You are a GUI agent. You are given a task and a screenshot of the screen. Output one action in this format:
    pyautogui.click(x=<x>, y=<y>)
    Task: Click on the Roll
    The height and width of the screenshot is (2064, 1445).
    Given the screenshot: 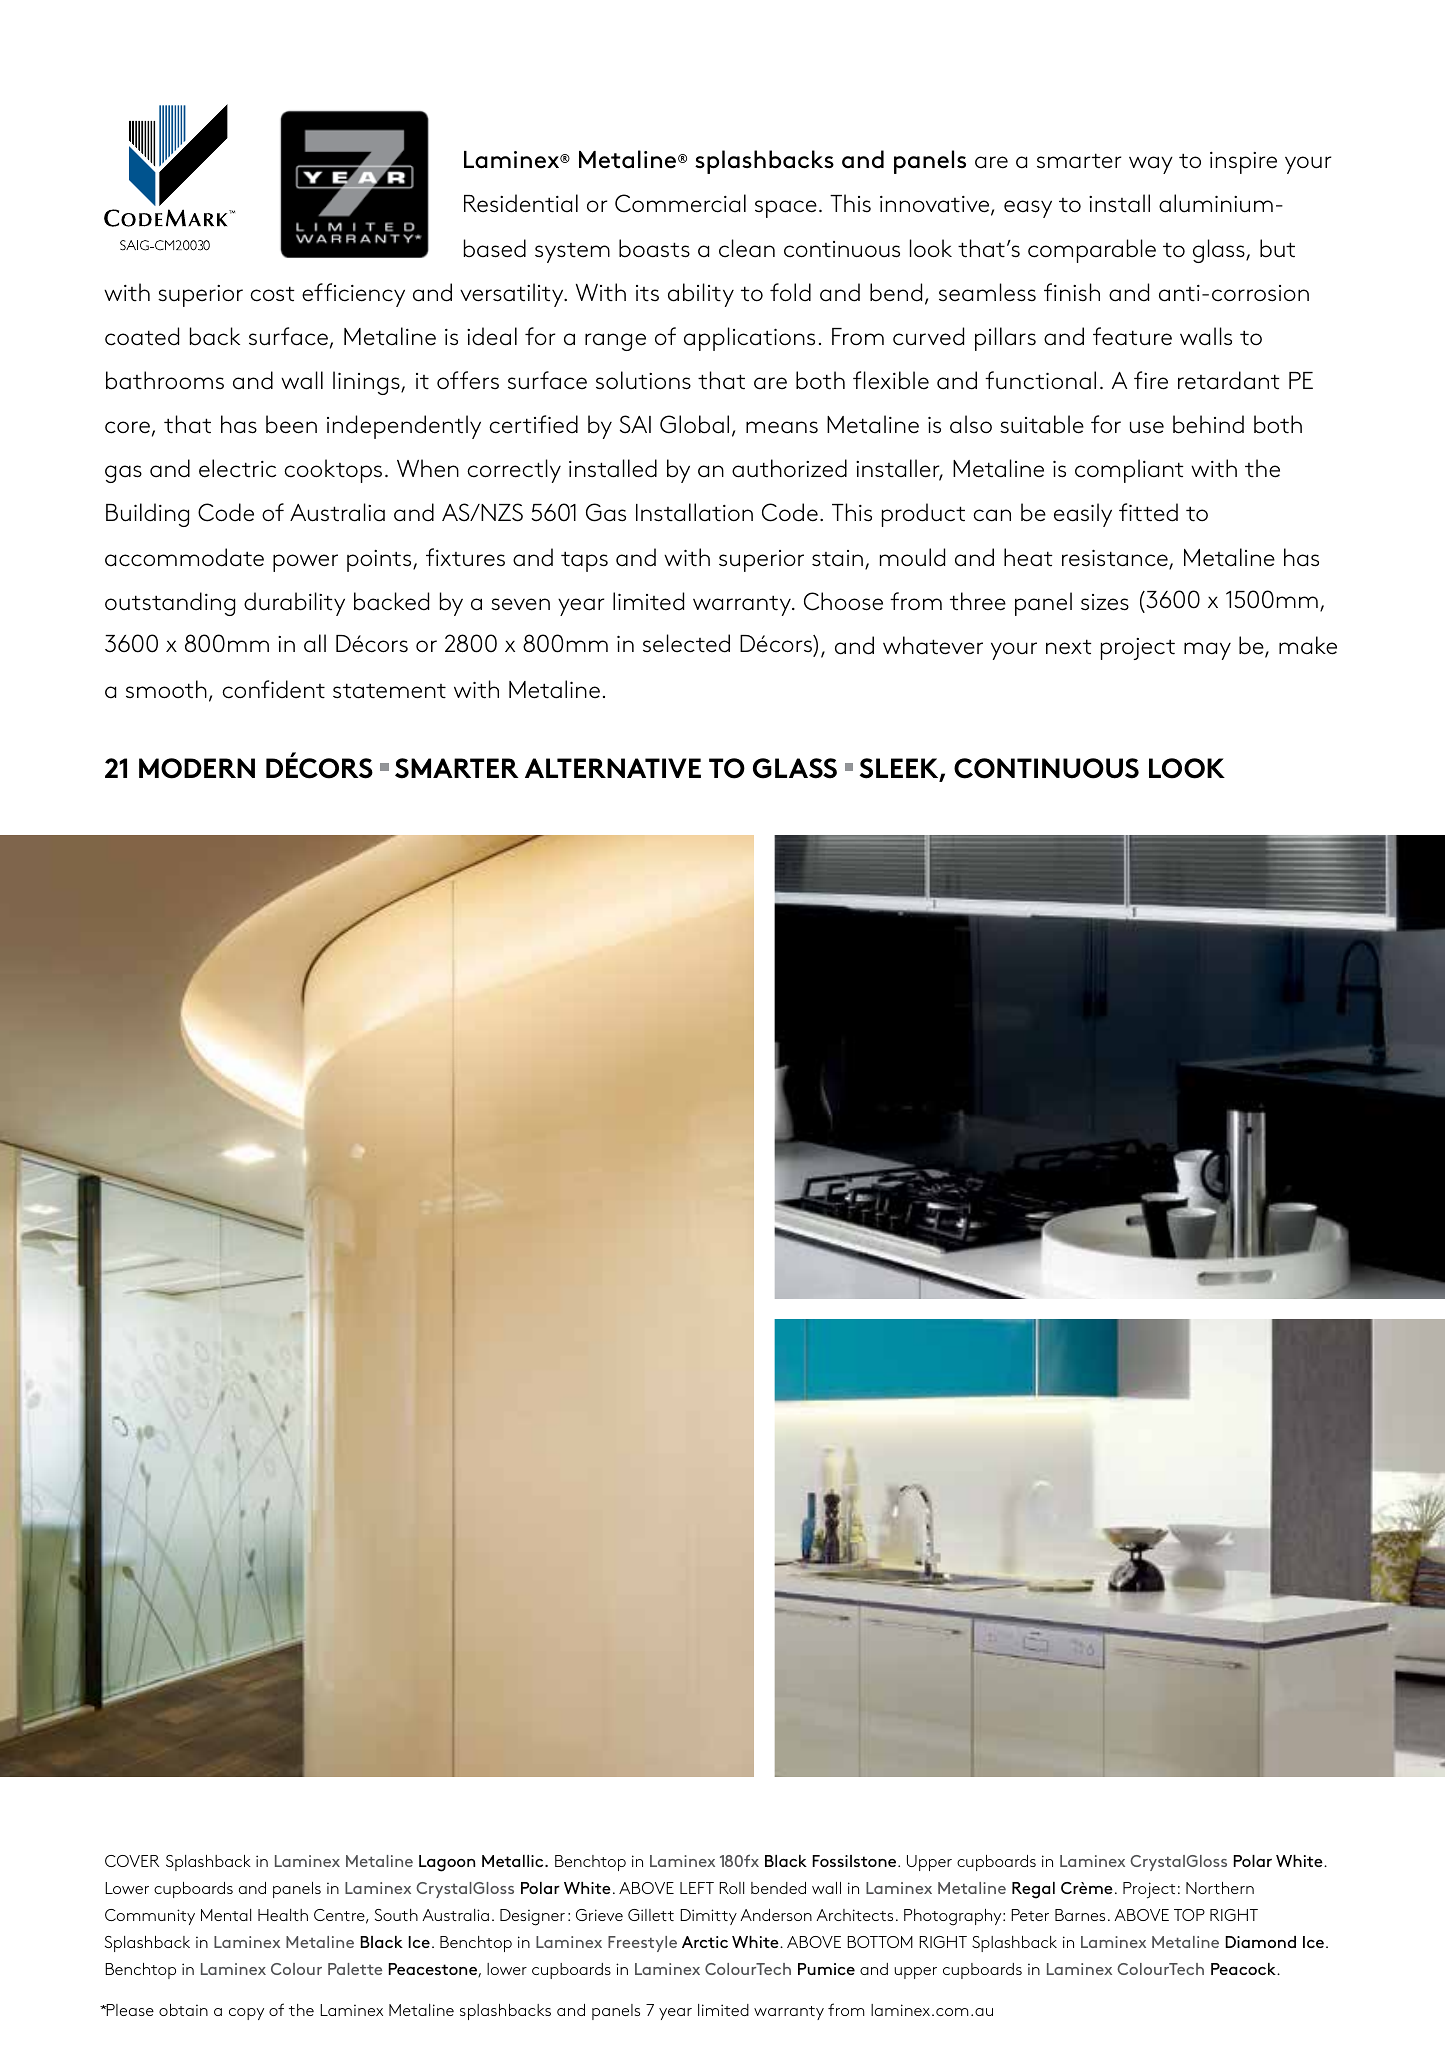 What is the action you would take?
    pyautogui.click(x=731, y=1888)
